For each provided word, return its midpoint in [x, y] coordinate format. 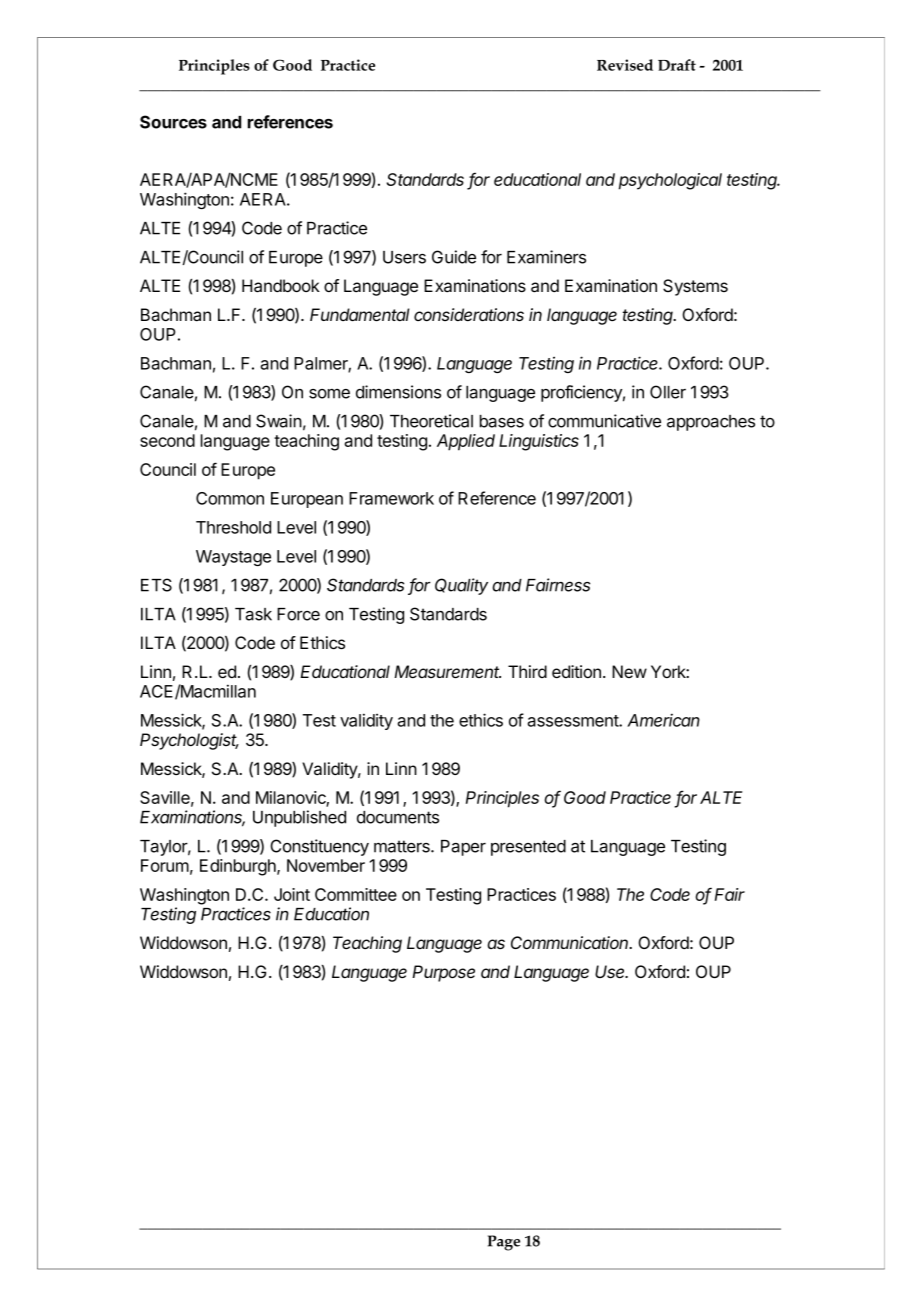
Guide [454, 257]
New [629, 671]
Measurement [447, 671]
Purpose [443, 973]
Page [504, 1243]
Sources [173, 122]
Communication [571, 942]
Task [253, 614]
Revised [625, 65]
